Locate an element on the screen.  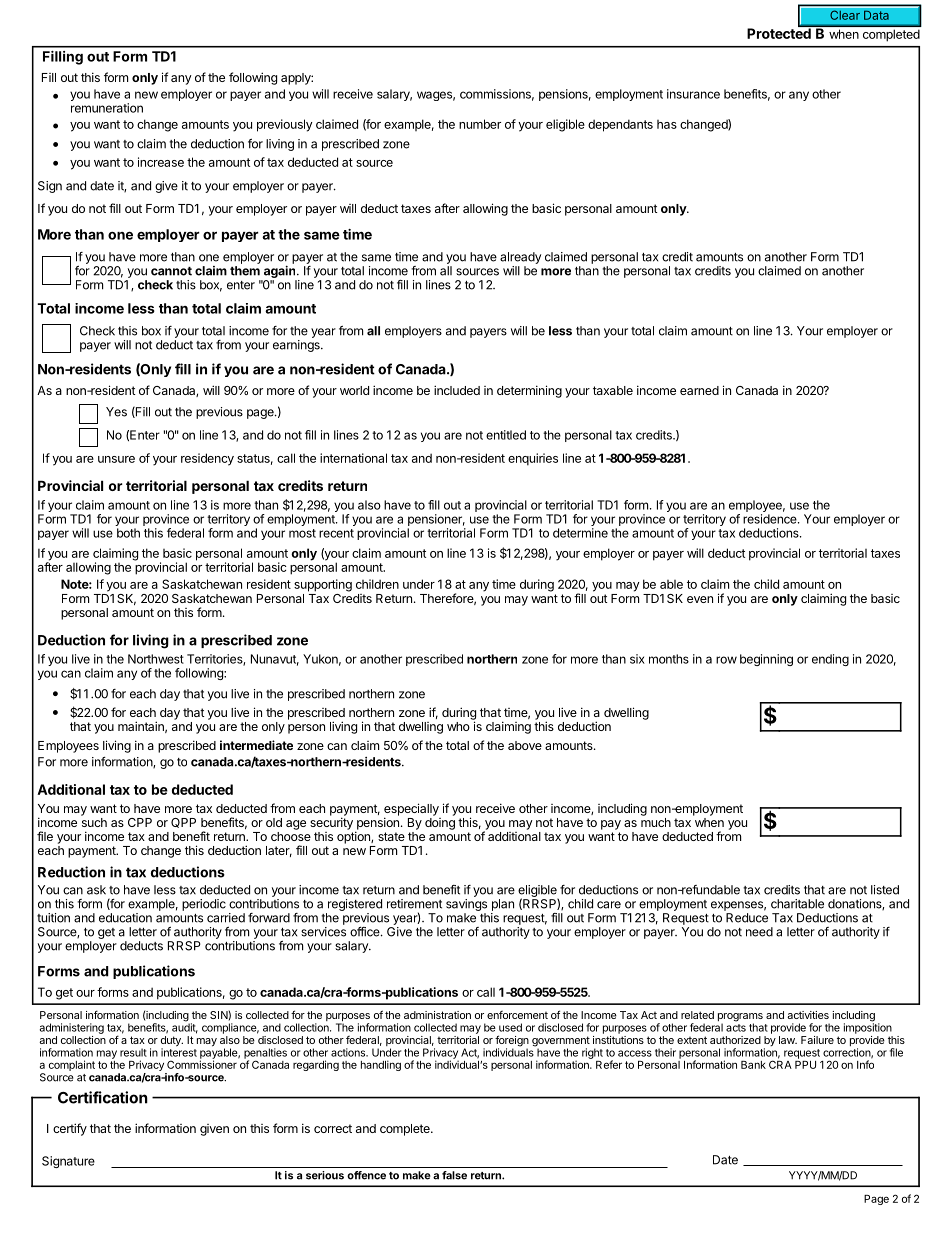
false is located at coordinates (454, 1175).
